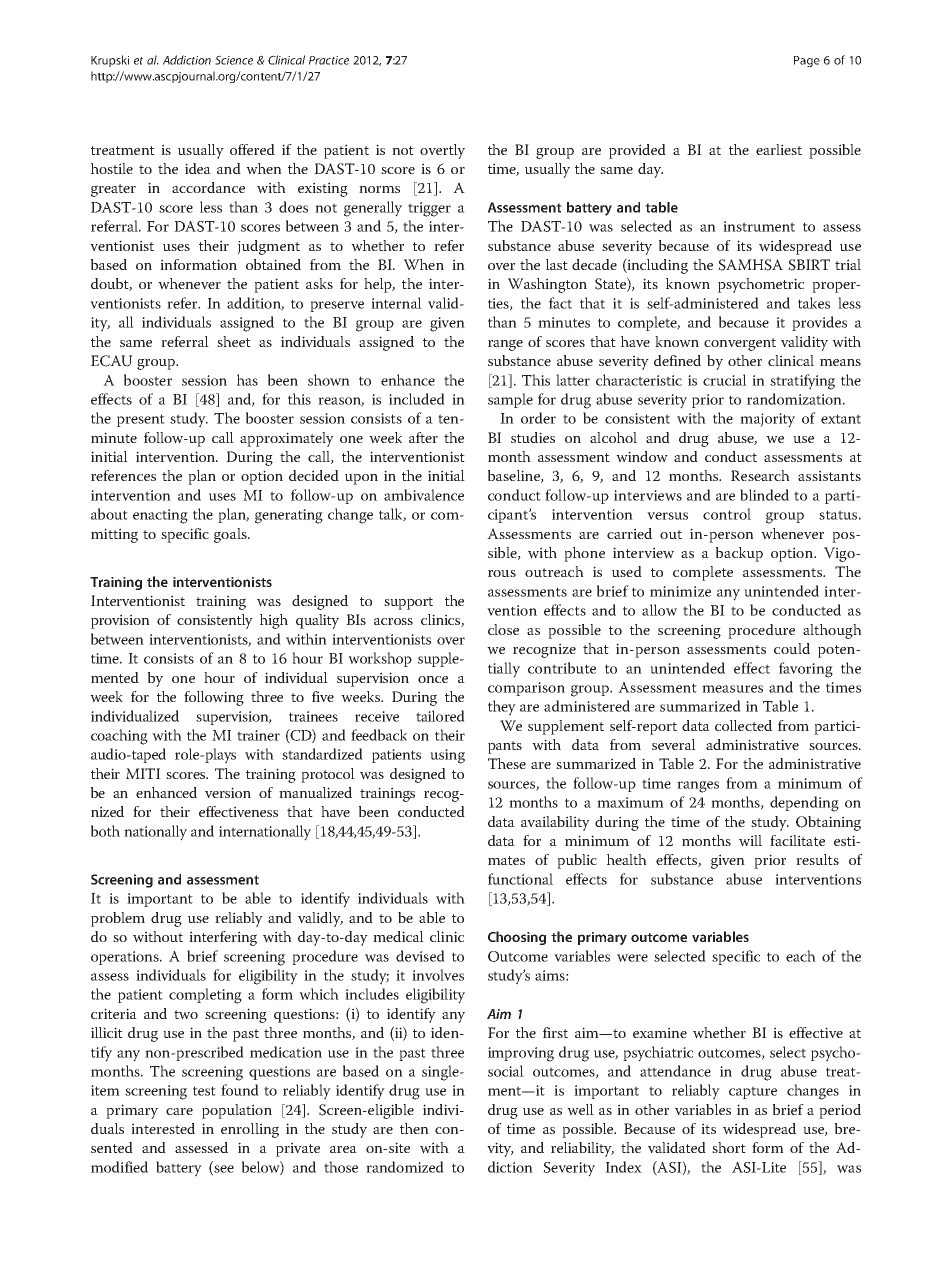 The width and height of the screenshot is (952, 1270). I want to click on could, so click(792, 648).
